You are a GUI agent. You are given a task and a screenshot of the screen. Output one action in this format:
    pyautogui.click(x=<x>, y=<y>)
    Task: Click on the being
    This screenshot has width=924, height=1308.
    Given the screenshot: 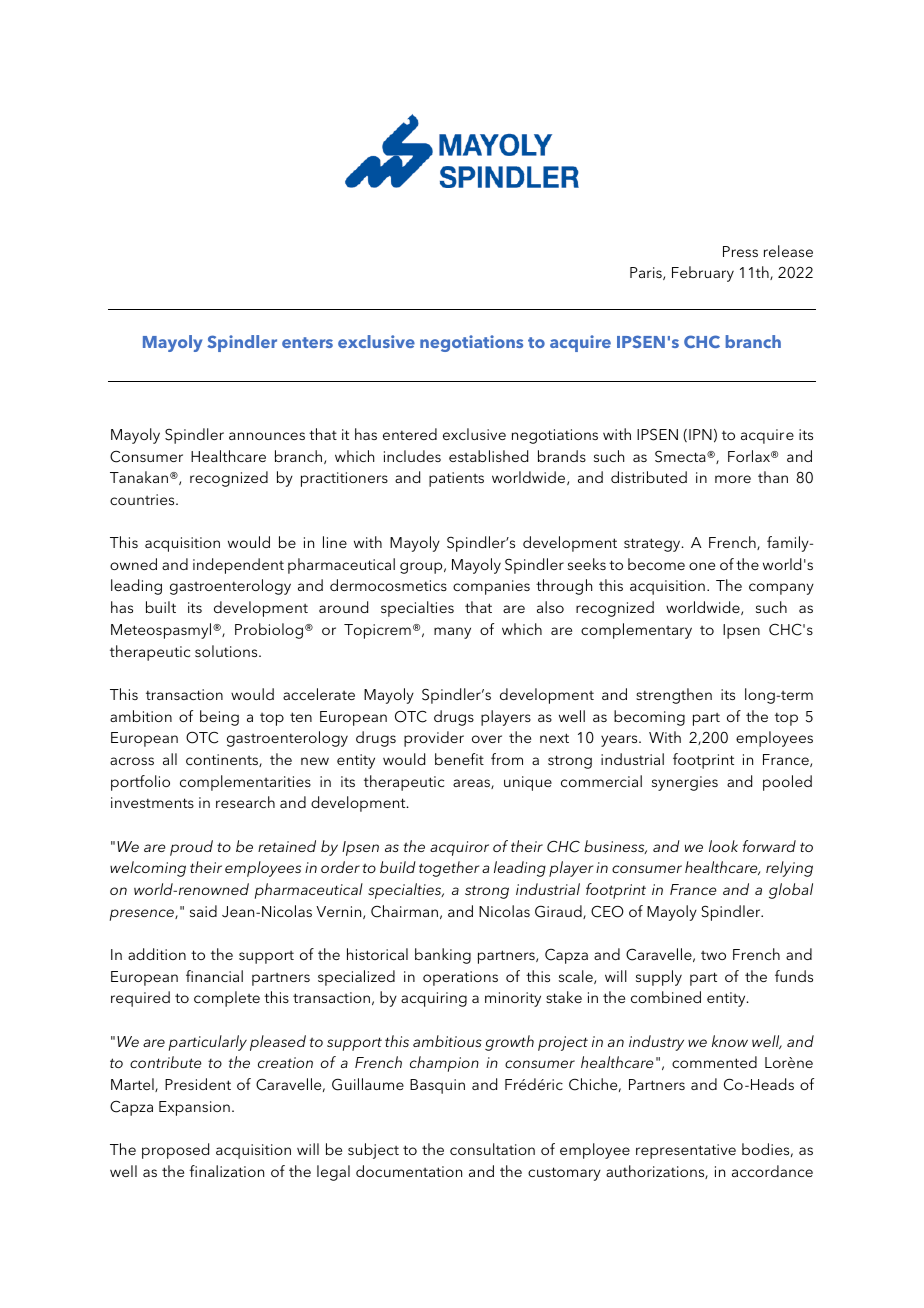 What is the action you would take?
    pyautogui.click(x=219, y=718)
